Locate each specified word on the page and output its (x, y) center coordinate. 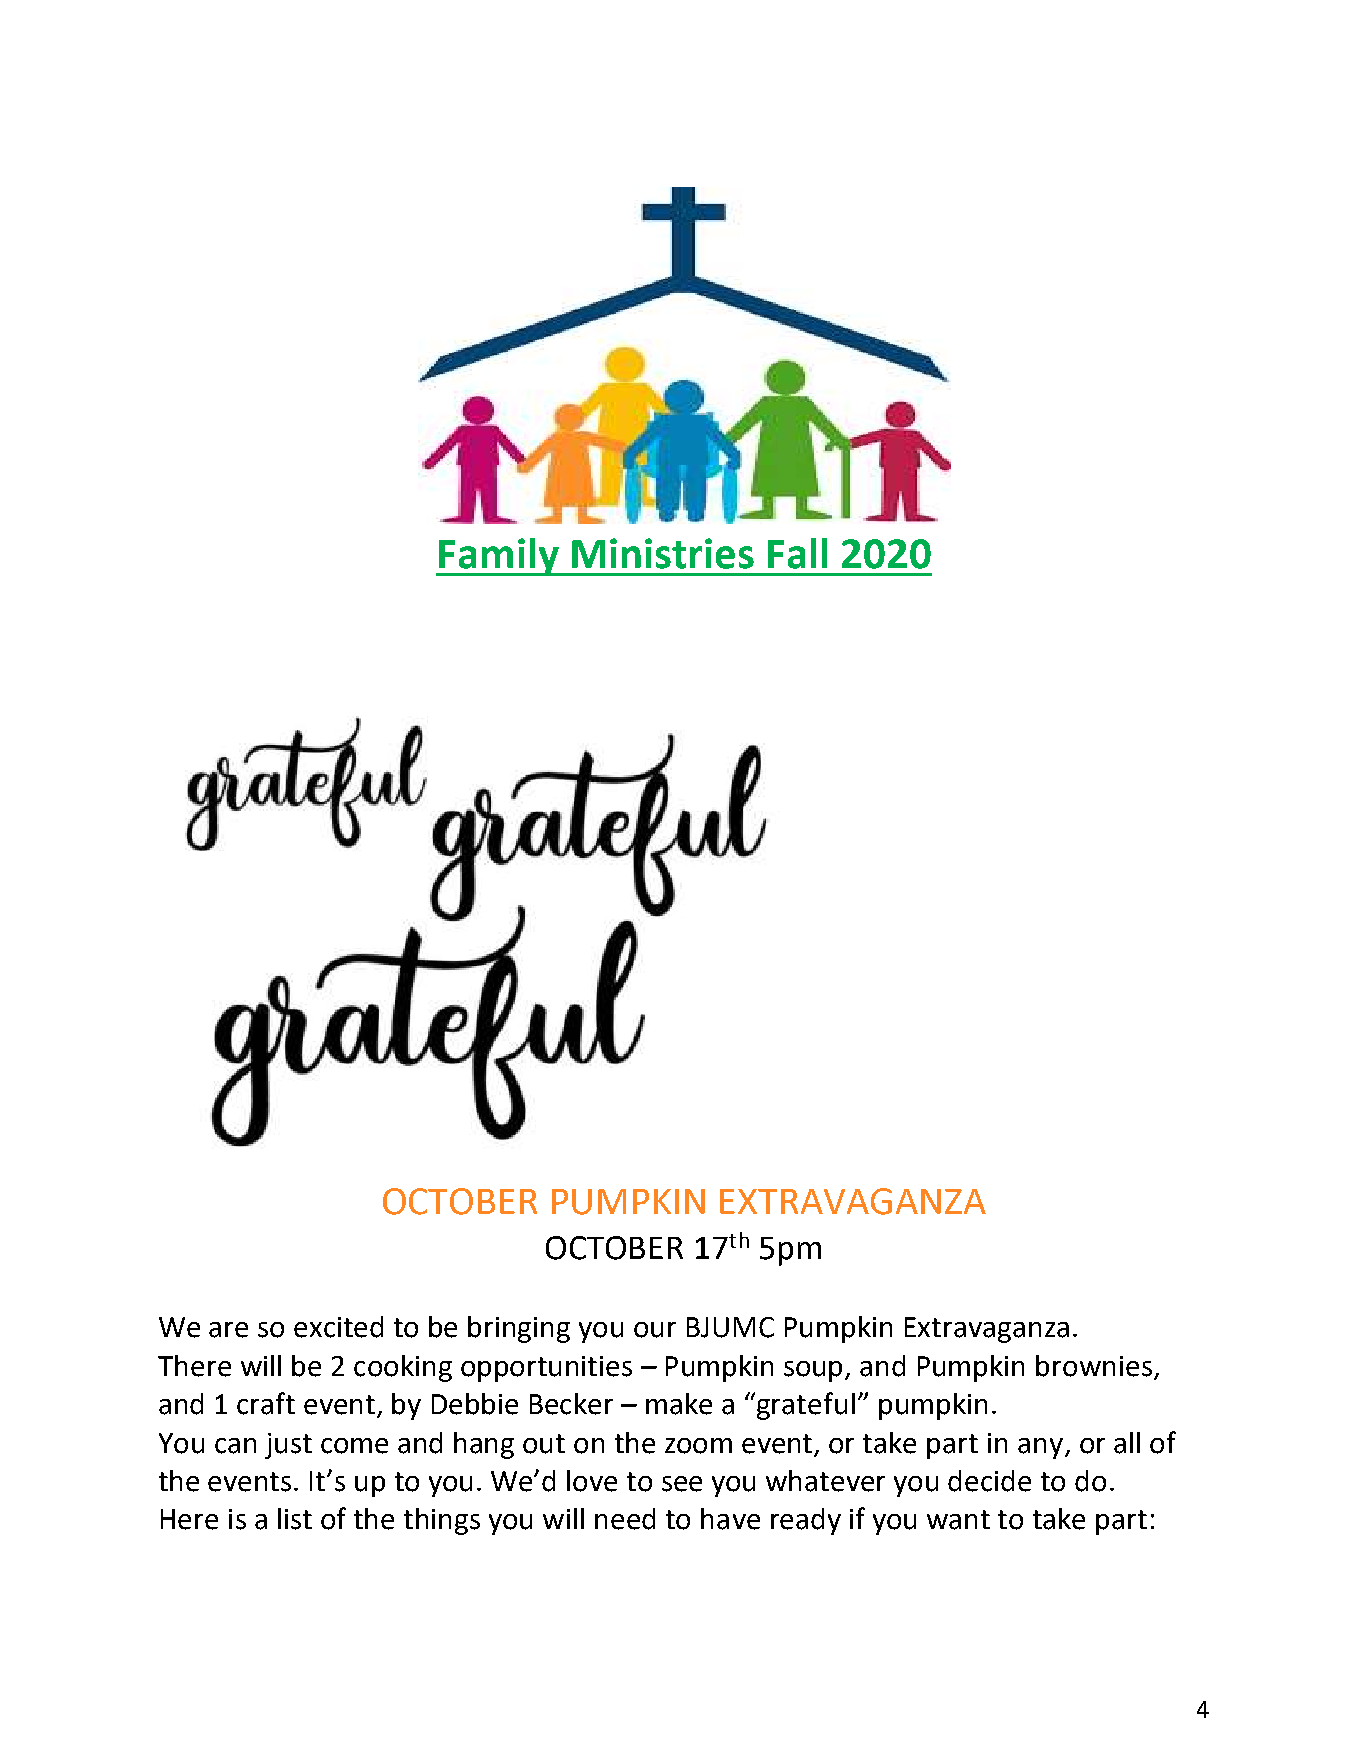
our (655, 1330)
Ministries (663, 553)
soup (815, 1371)
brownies (1094, 1366)
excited (338, 1327)
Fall (797, 553)
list (295, 1519)
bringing (519, 1329)
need (625, 1519)
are (228, 1330)
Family (499, 557)
